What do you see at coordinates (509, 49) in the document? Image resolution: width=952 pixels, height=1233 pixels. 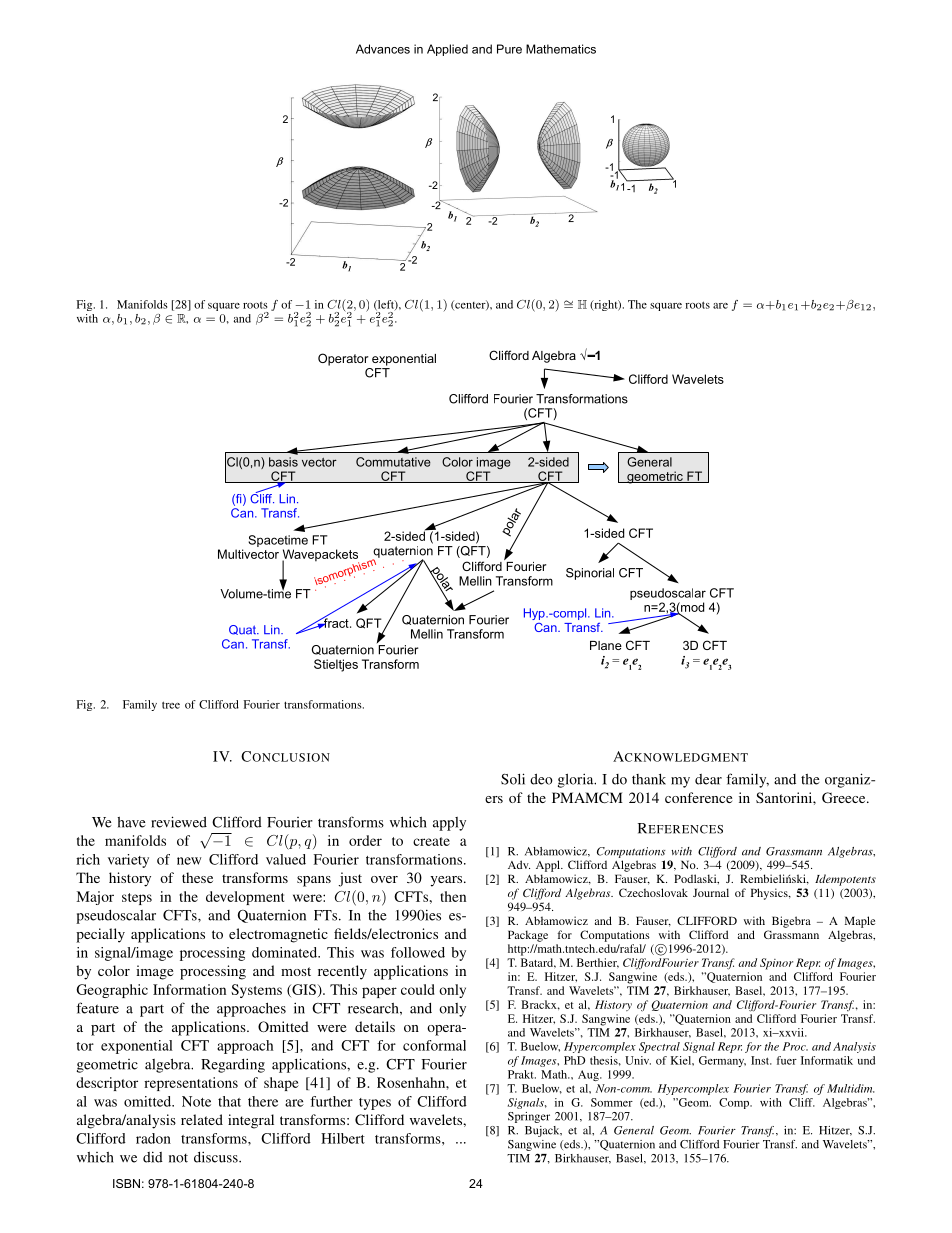 I see `Pure` at bounding box center [509, 49].
